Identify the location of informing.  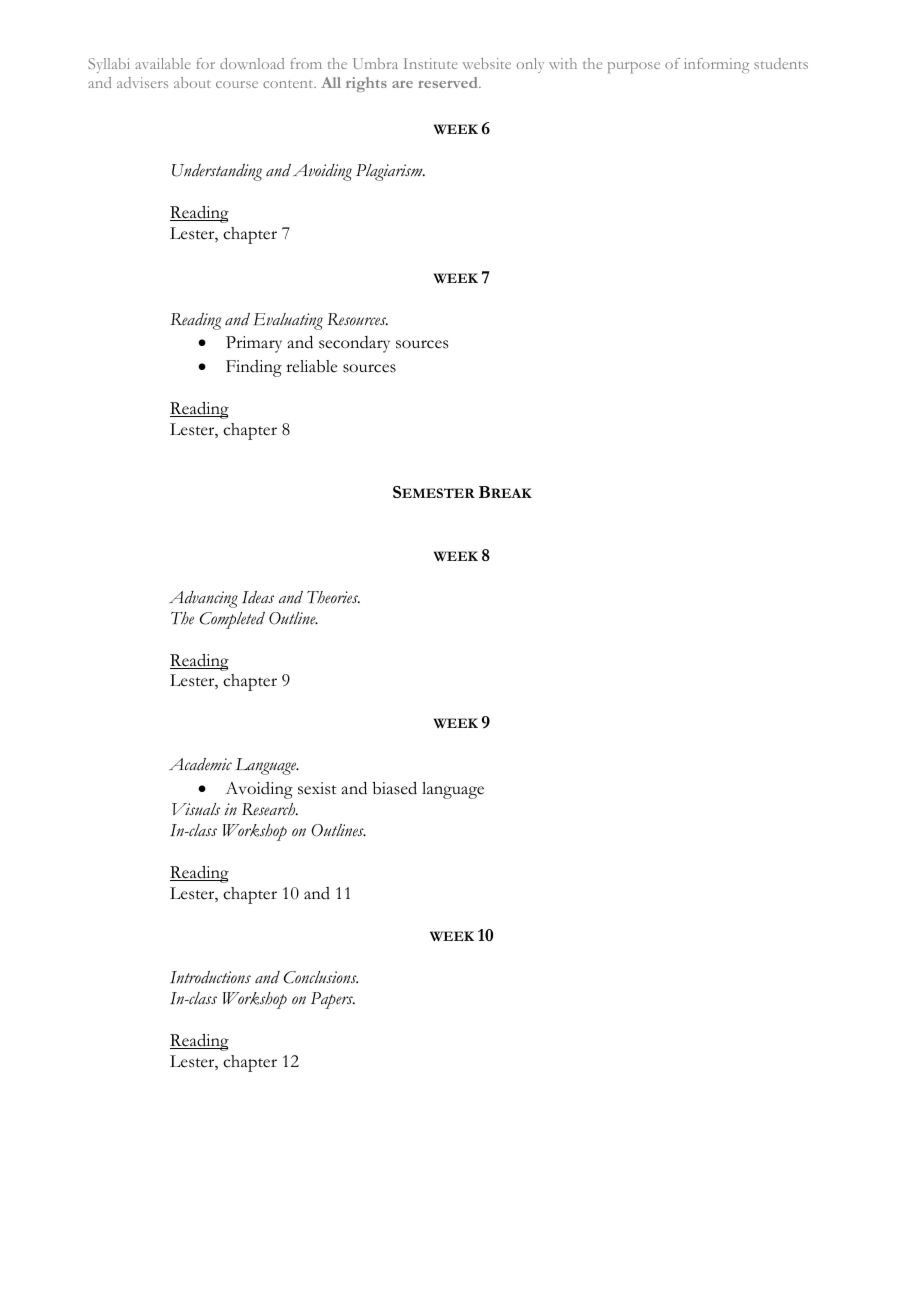
(717, 65).
